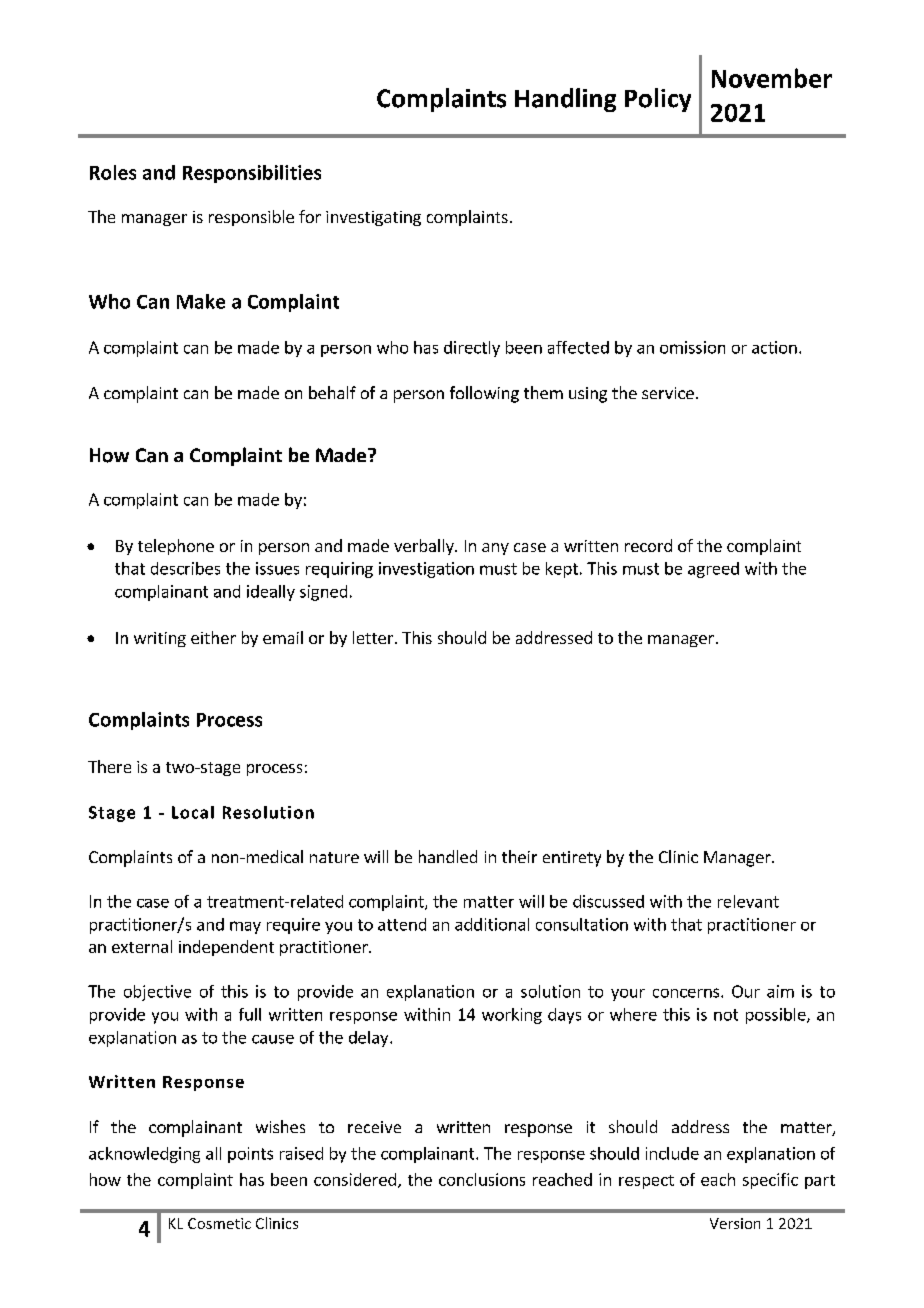  I want to click on additional, so click(492, 924).
